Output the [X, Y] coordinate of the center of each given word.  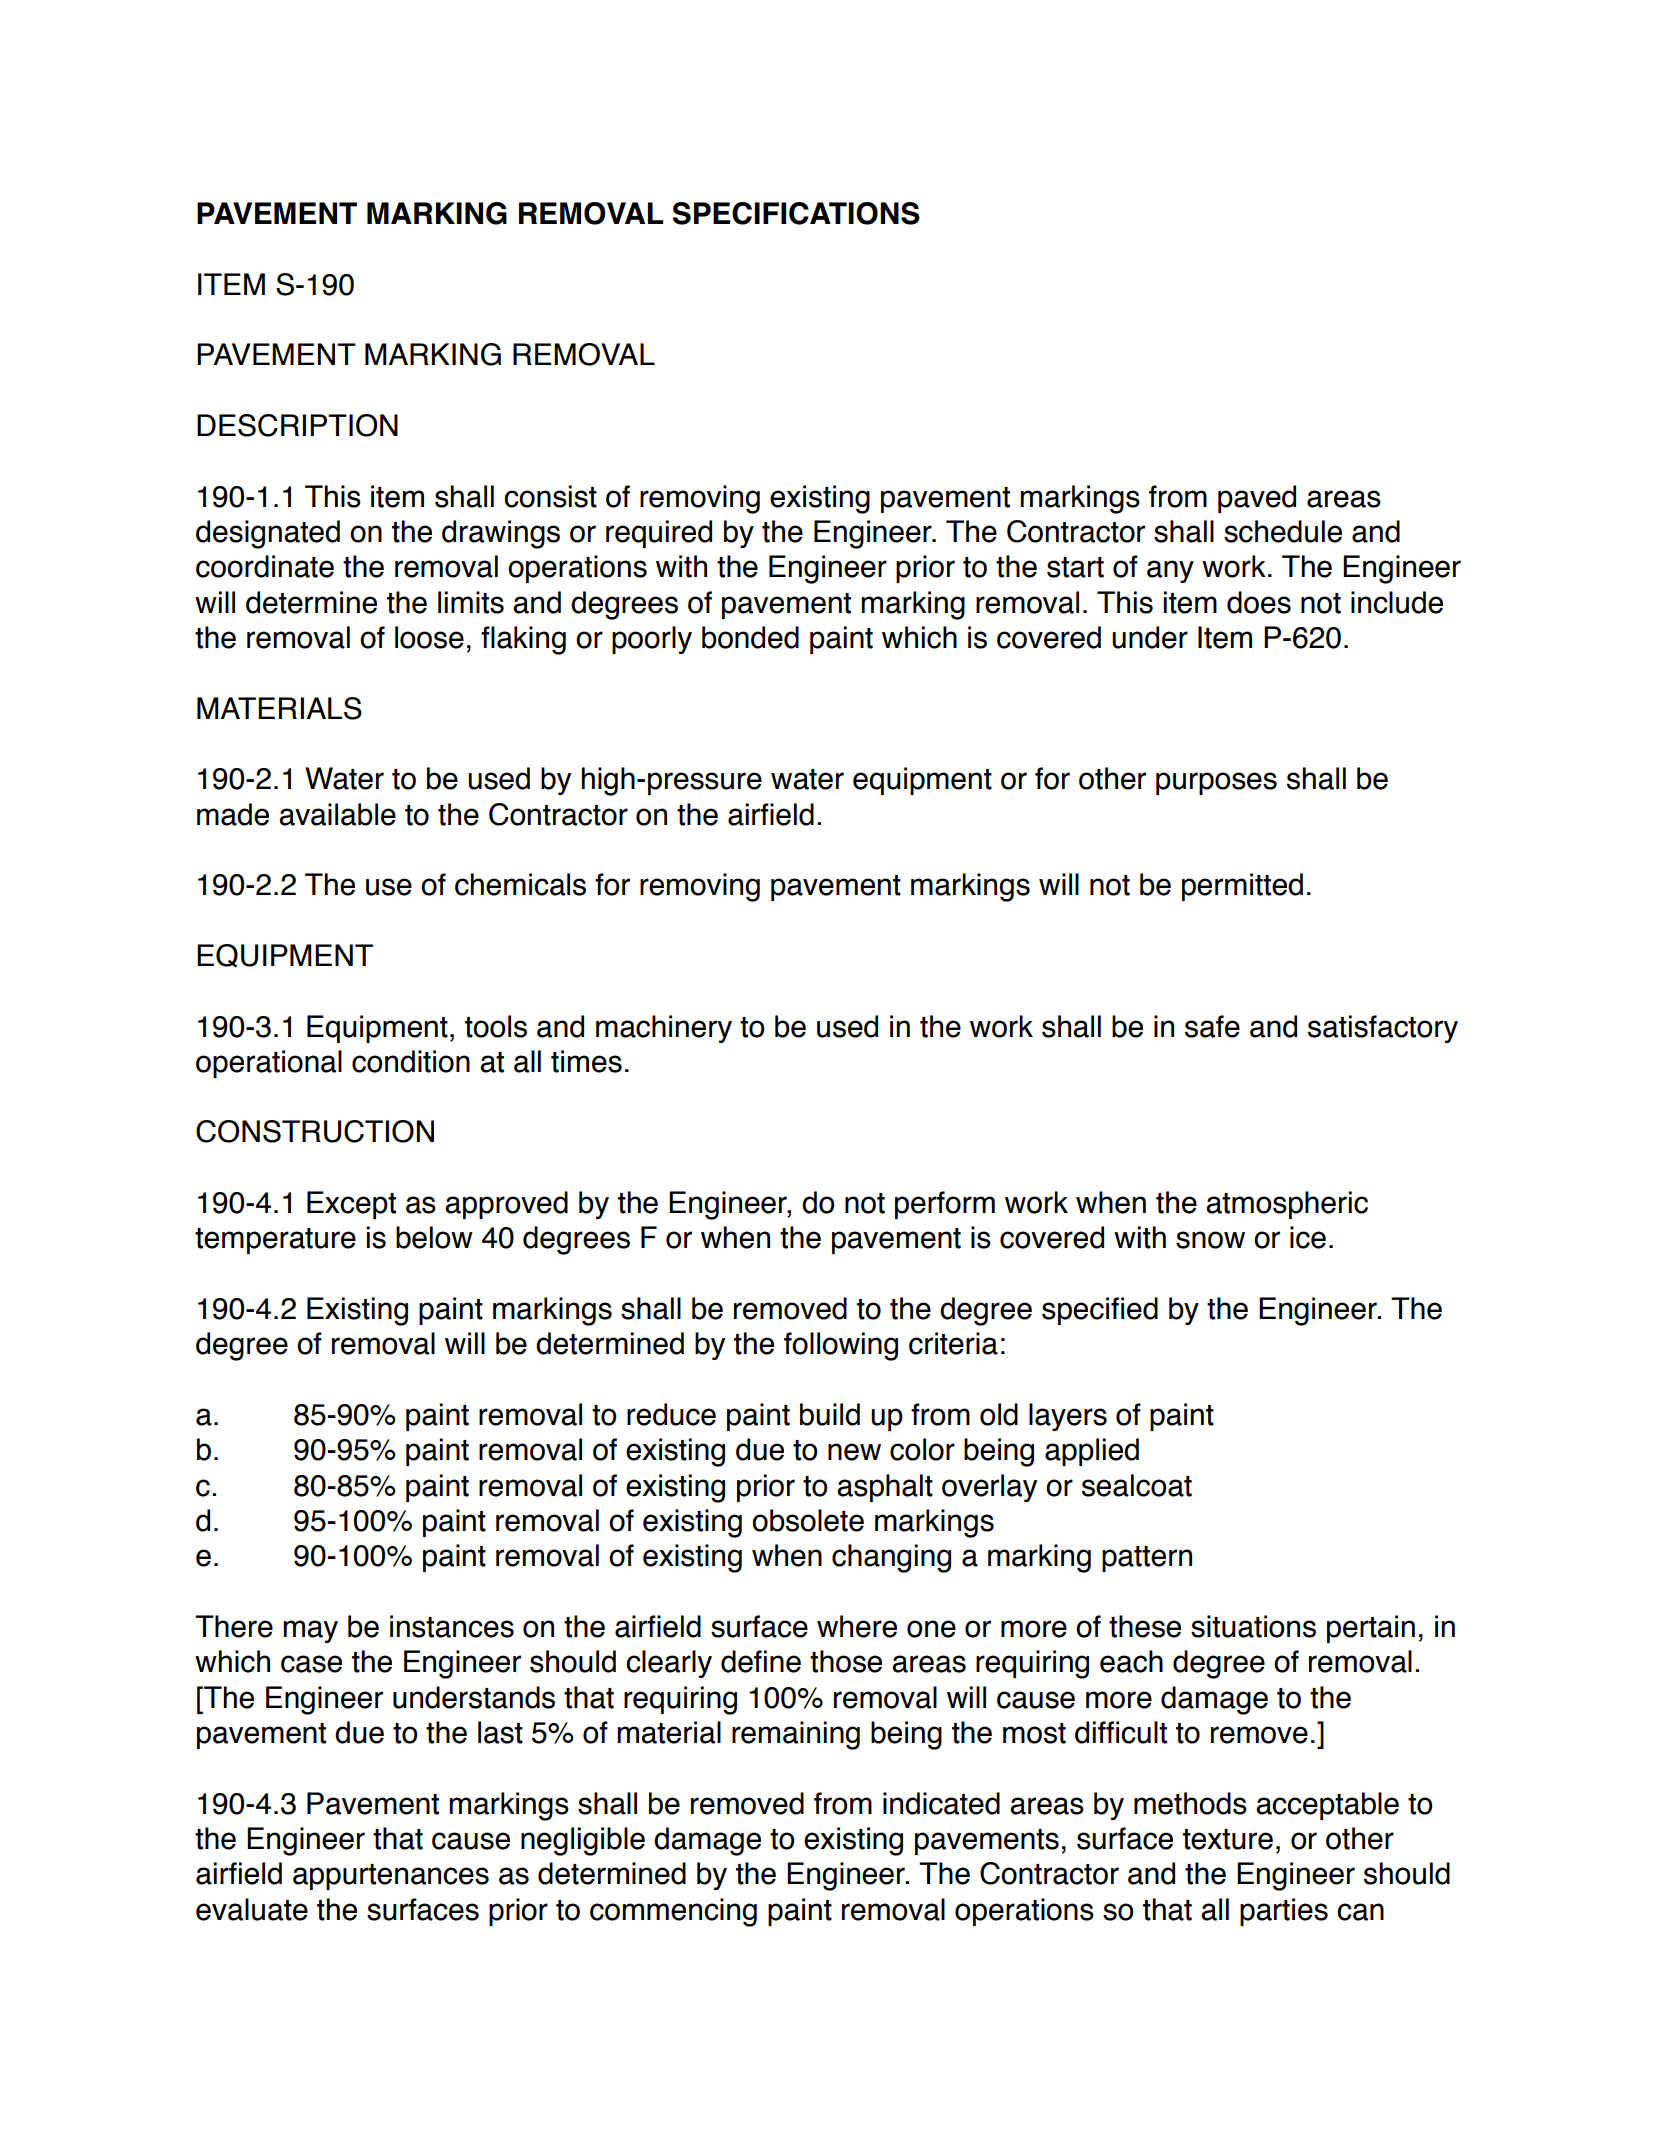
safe [1212, 1026]
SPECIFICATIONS [796, 213]
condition [411, 1061]
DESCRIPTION [297, 425]
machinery [664, 1029]
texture [1228, 1839]
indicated [941, 1803]
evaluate [252, 1909]
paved [1257, 499]
